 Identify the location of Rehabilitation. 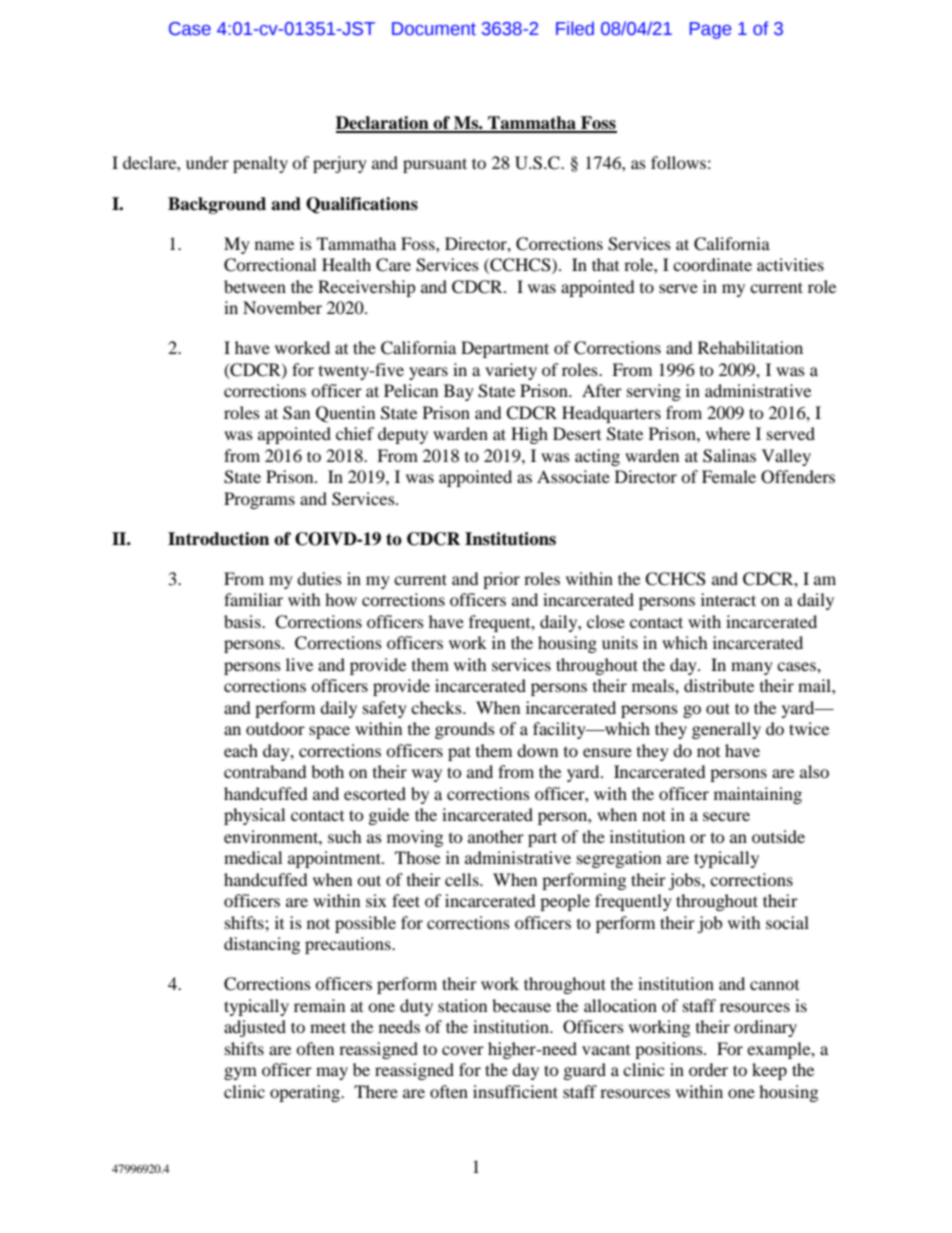
(750, 347).
